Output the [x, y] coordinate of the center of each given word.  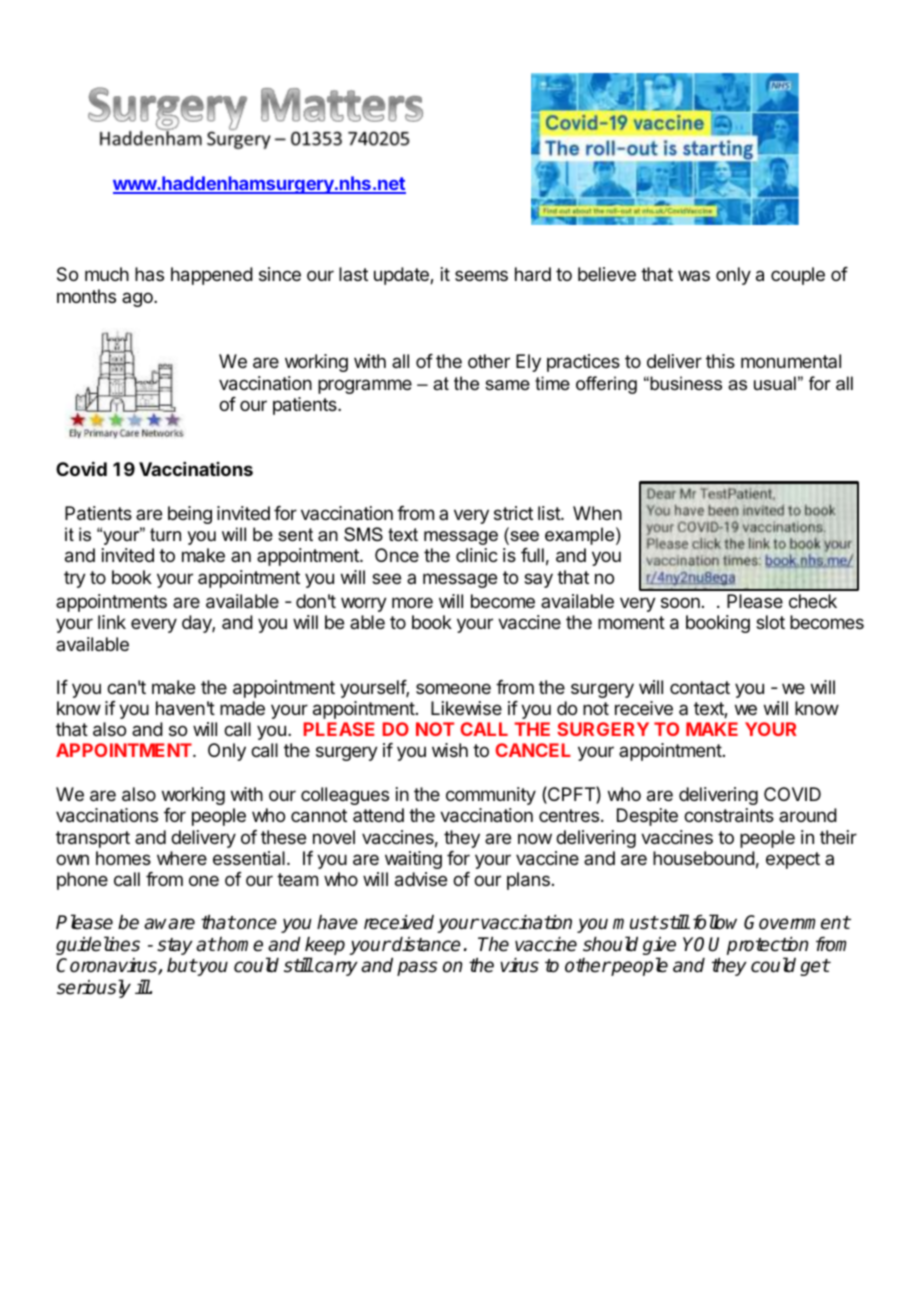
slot [770, 622]
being [190, 515]
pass [417, 968]
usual [775, 383]
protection [767, 947]
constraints [729, 815]
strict [513, 513]
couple [798, 276]
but [182, 965]
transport [93, 839]
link [112, 622]
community [491, 796]
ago [138, 299]
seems [481, 275]
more [412, 602]
